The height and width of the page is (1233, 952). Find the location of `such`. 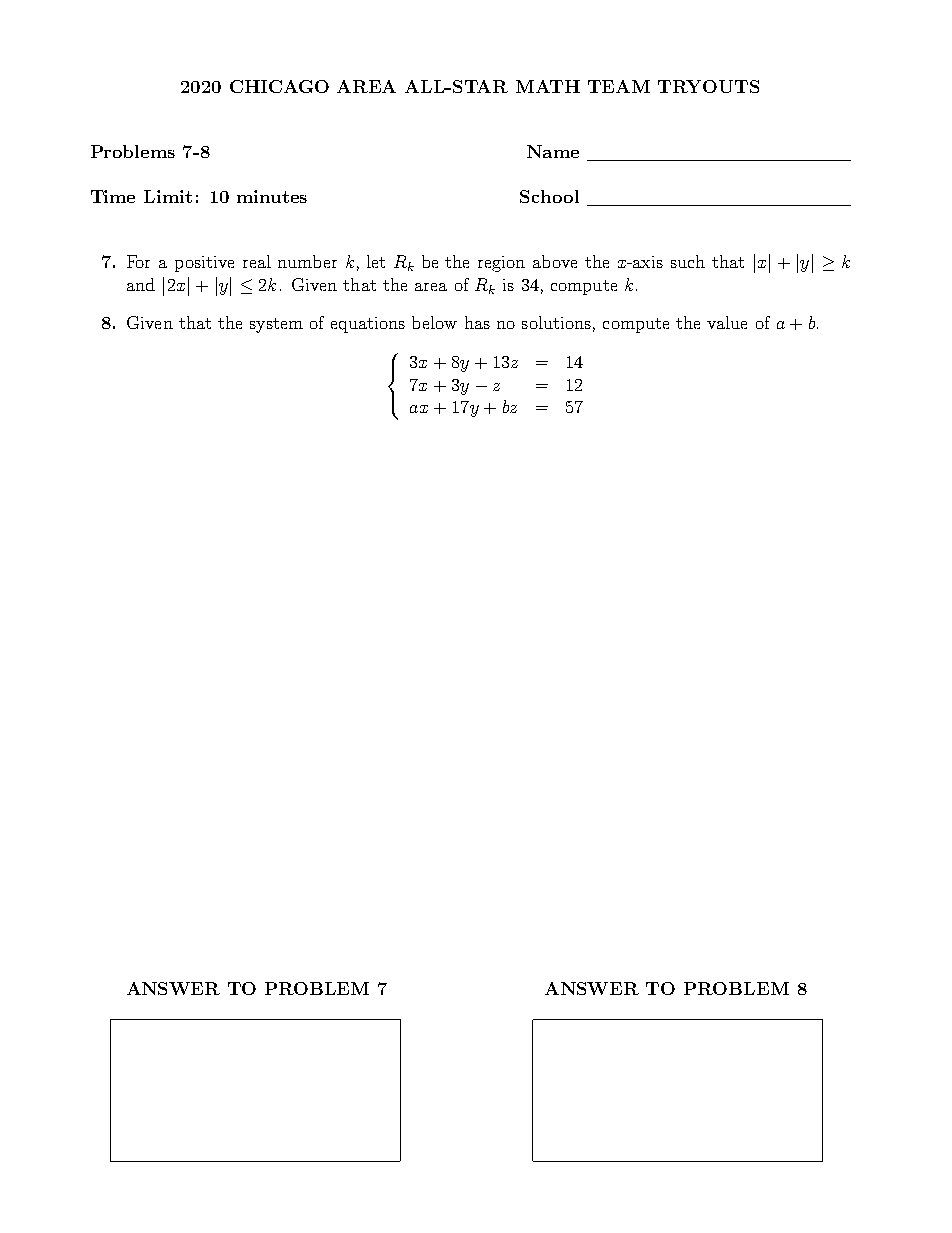

such is located at coordinates (688, 261).
